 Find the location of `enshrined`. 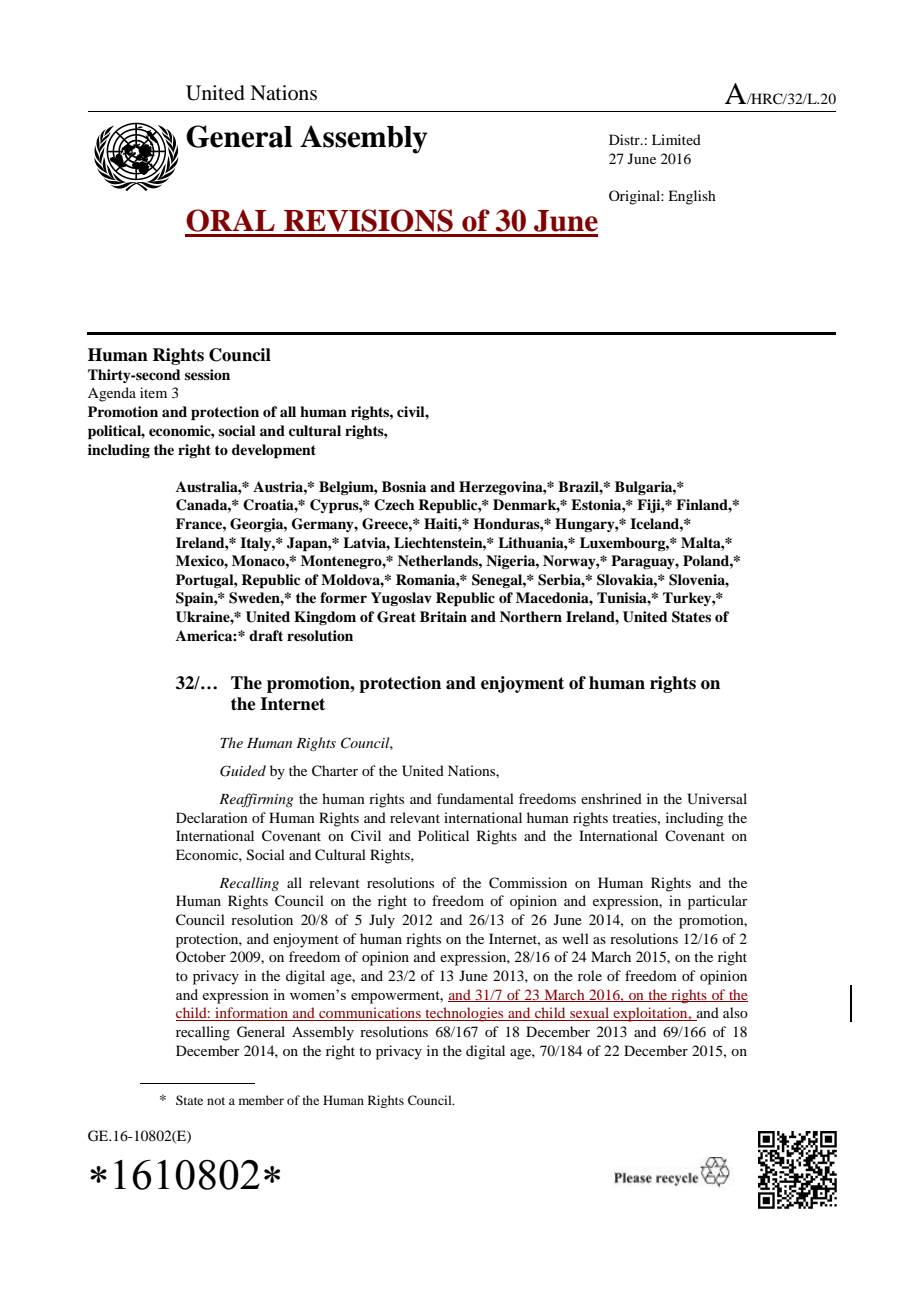

enshrined is located at coordinates (611, 798).
